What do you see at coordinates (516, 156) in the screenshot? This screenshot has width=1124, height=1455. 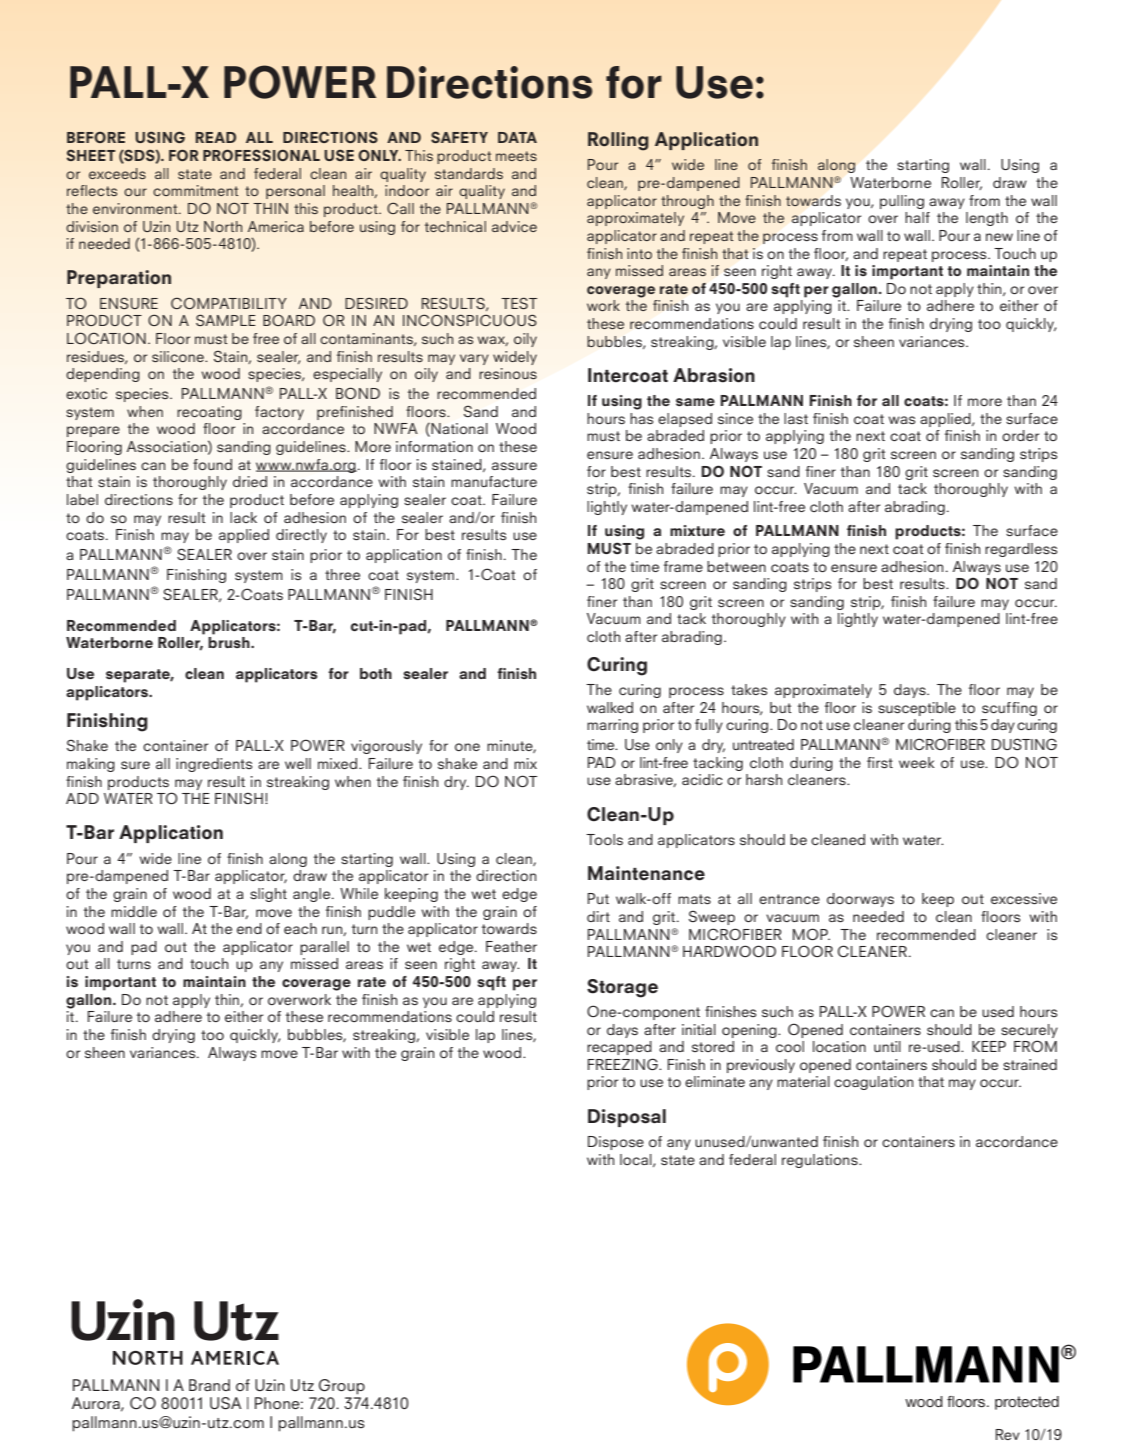 I see `meets` at bounding box center [516, 156].
